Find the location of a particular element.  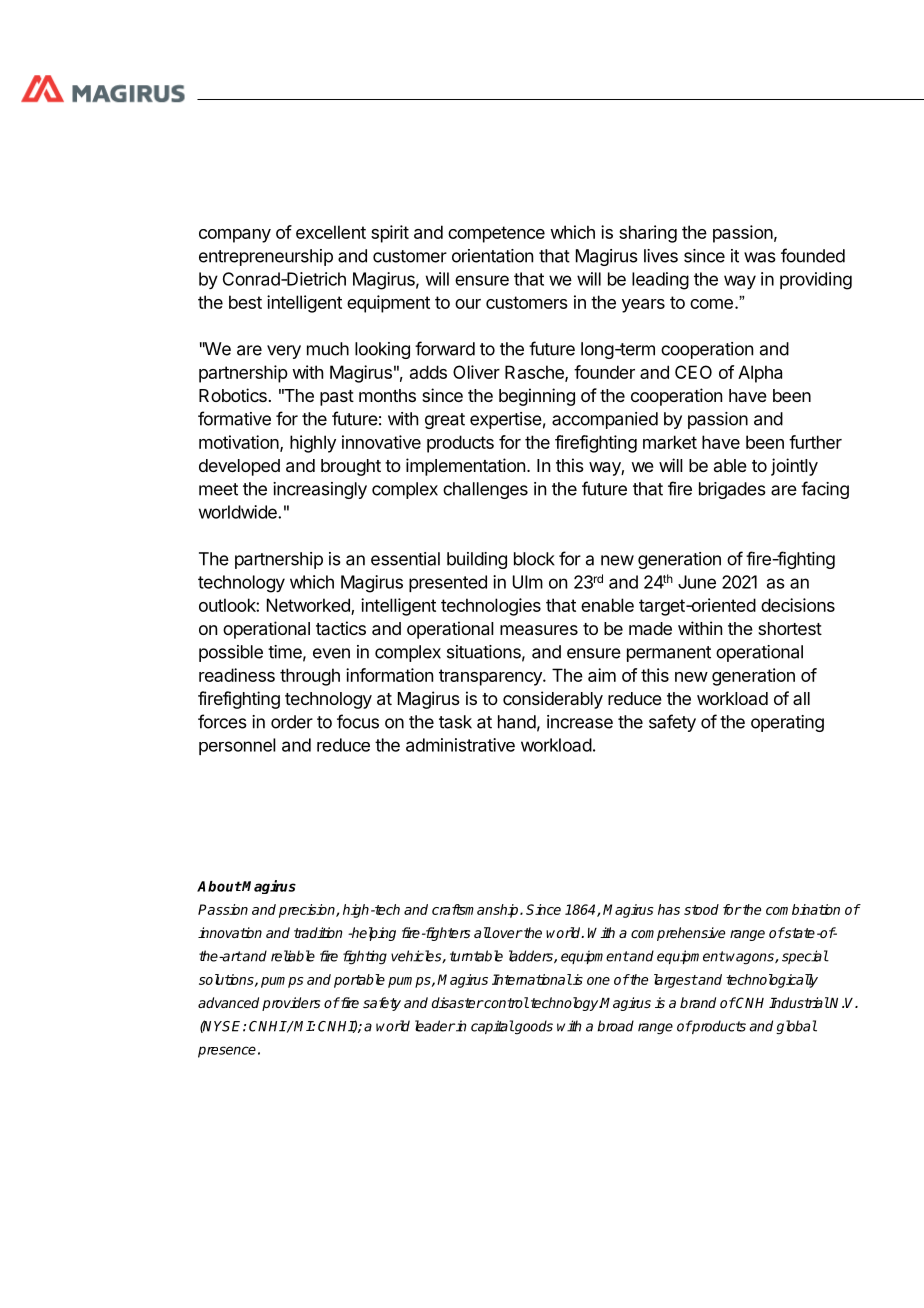

measures is located at coordinates (539, 630).
